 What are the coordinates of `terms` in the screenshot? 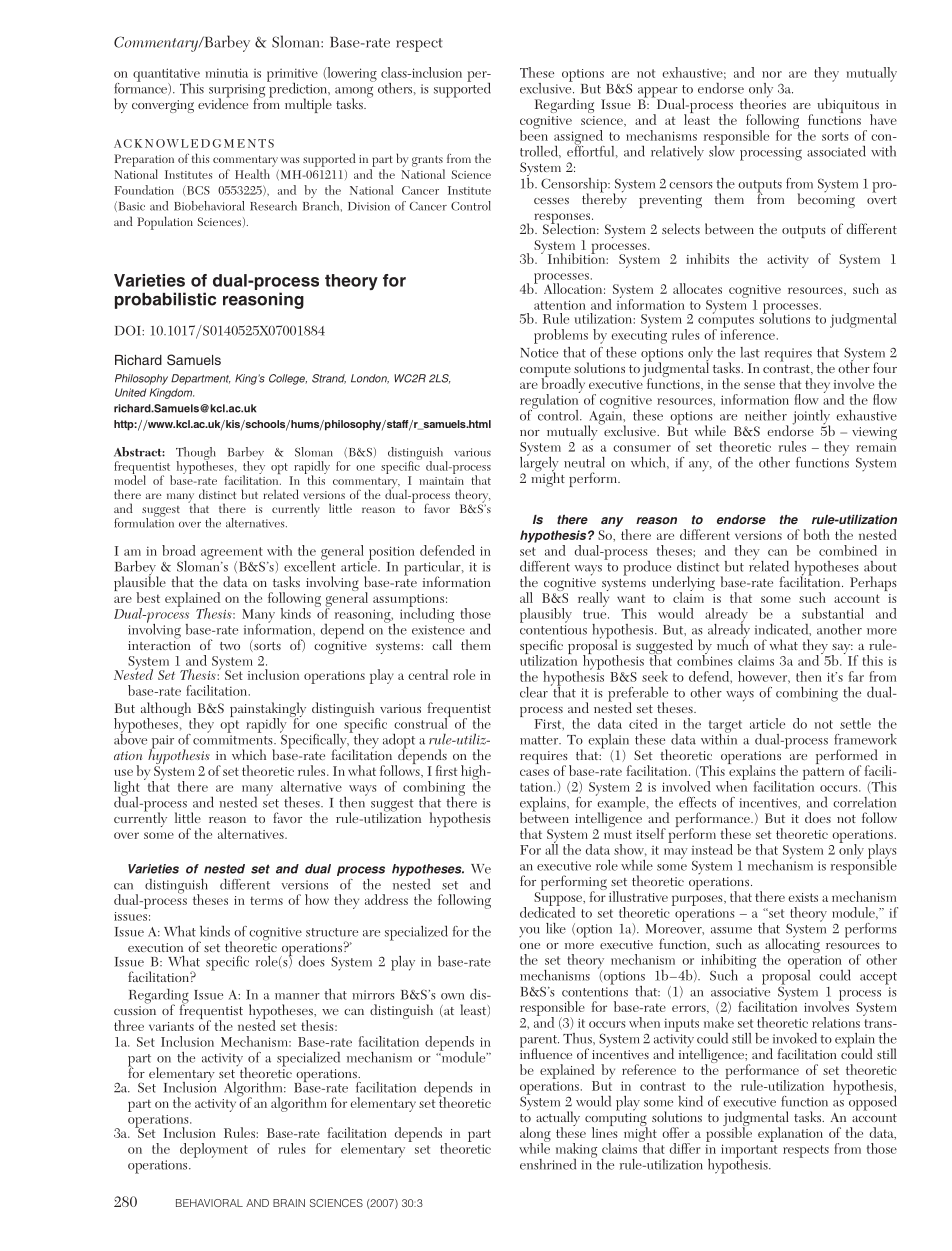 It's located at (266, 900).
